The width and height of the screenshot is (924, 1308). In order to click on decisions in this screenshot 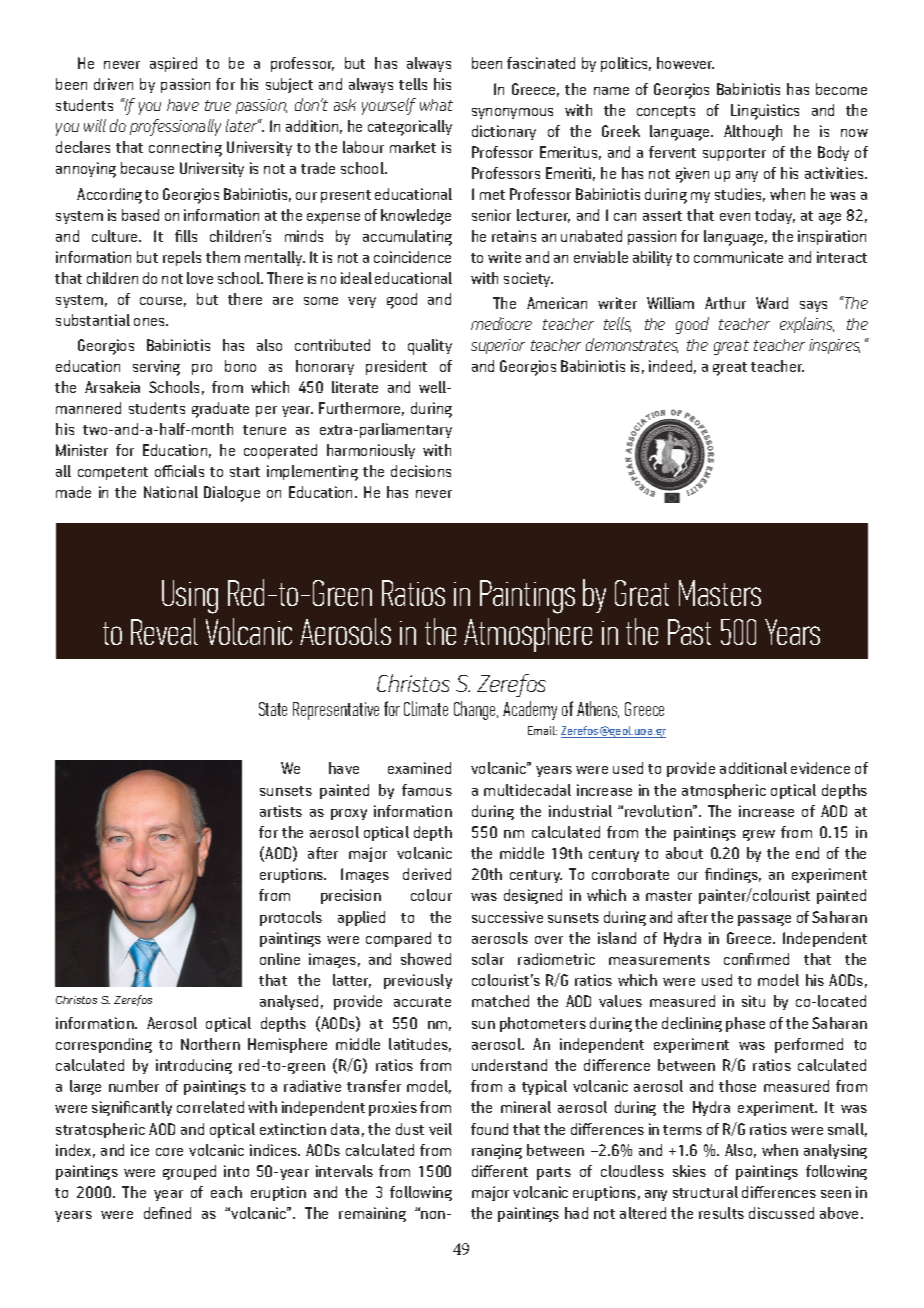, I will do `click(421, 471)`.
